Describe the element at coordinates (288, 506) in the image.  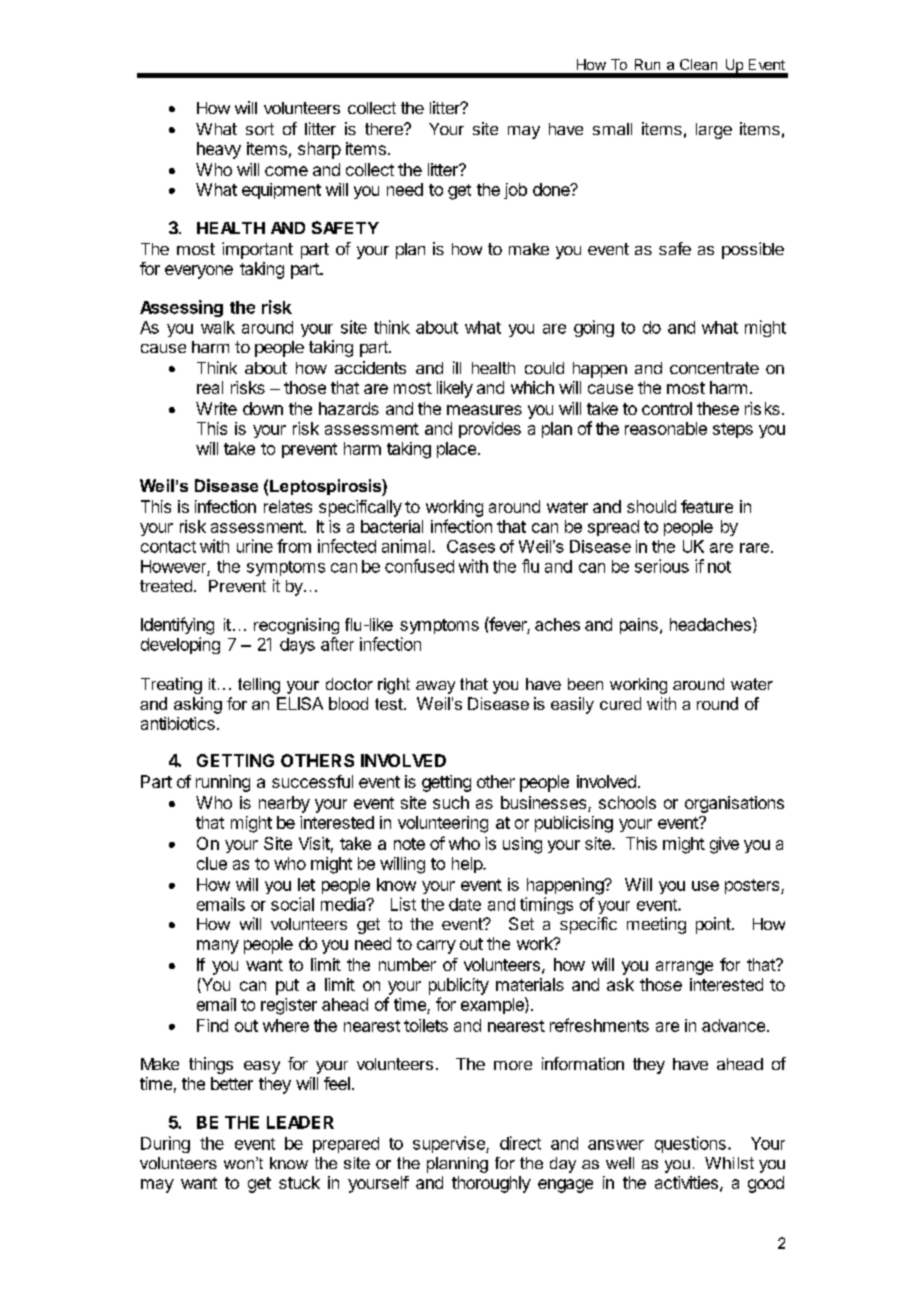
I see `relates` at that location.
